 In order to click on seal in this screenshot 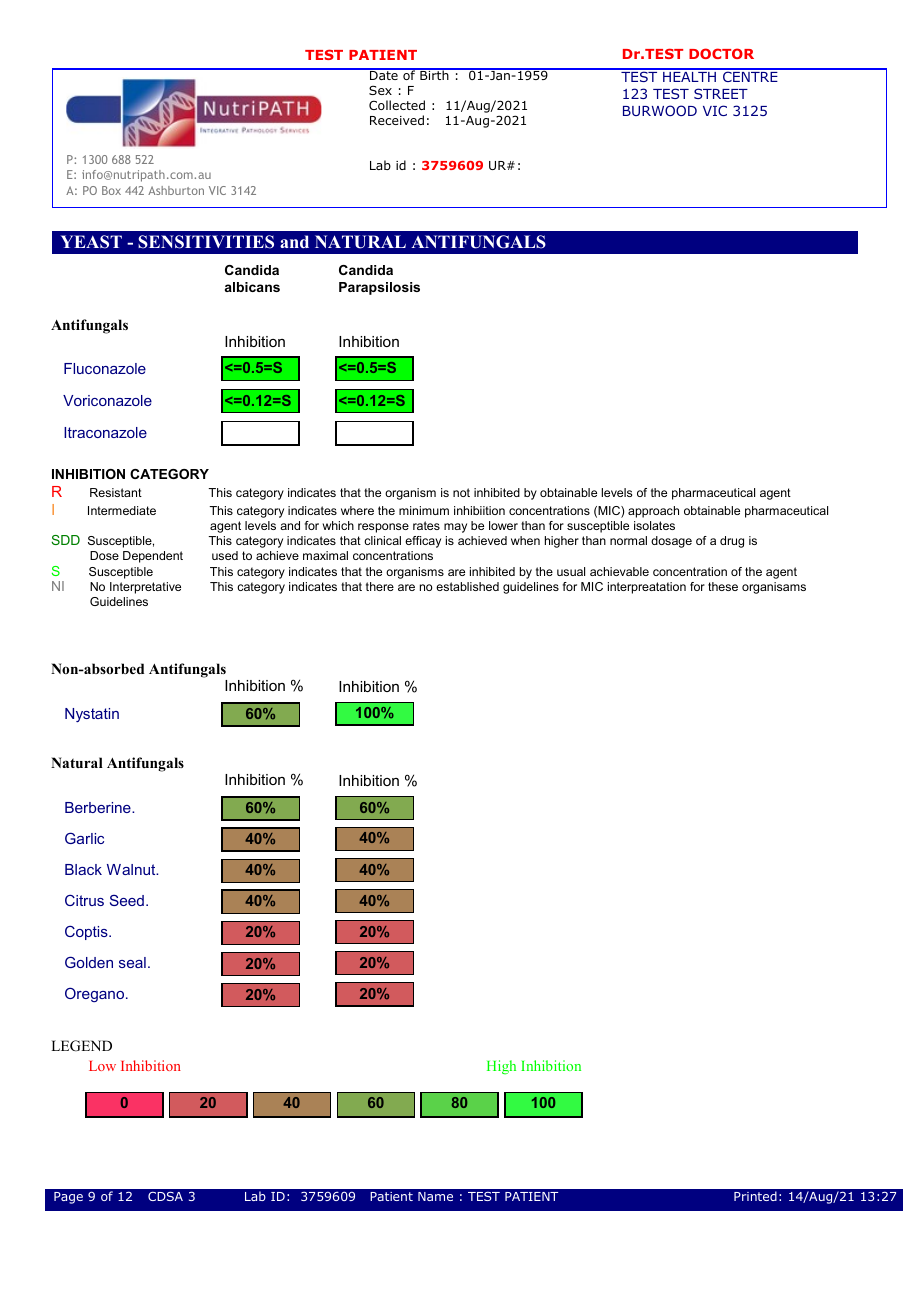, I will do `click(132, 962)`.
